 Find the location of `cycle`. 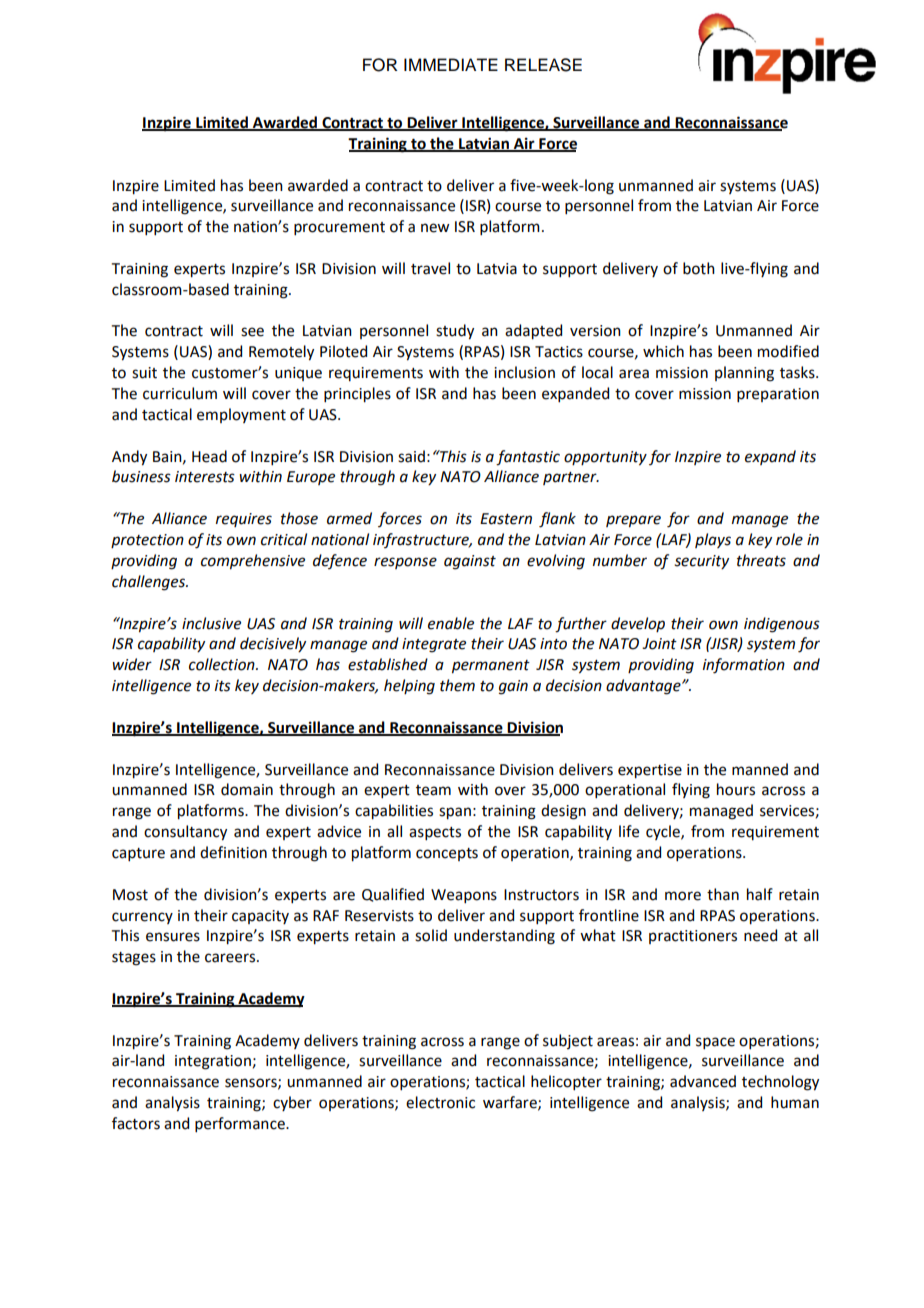

cycle is located at coordinates (664, 832).
